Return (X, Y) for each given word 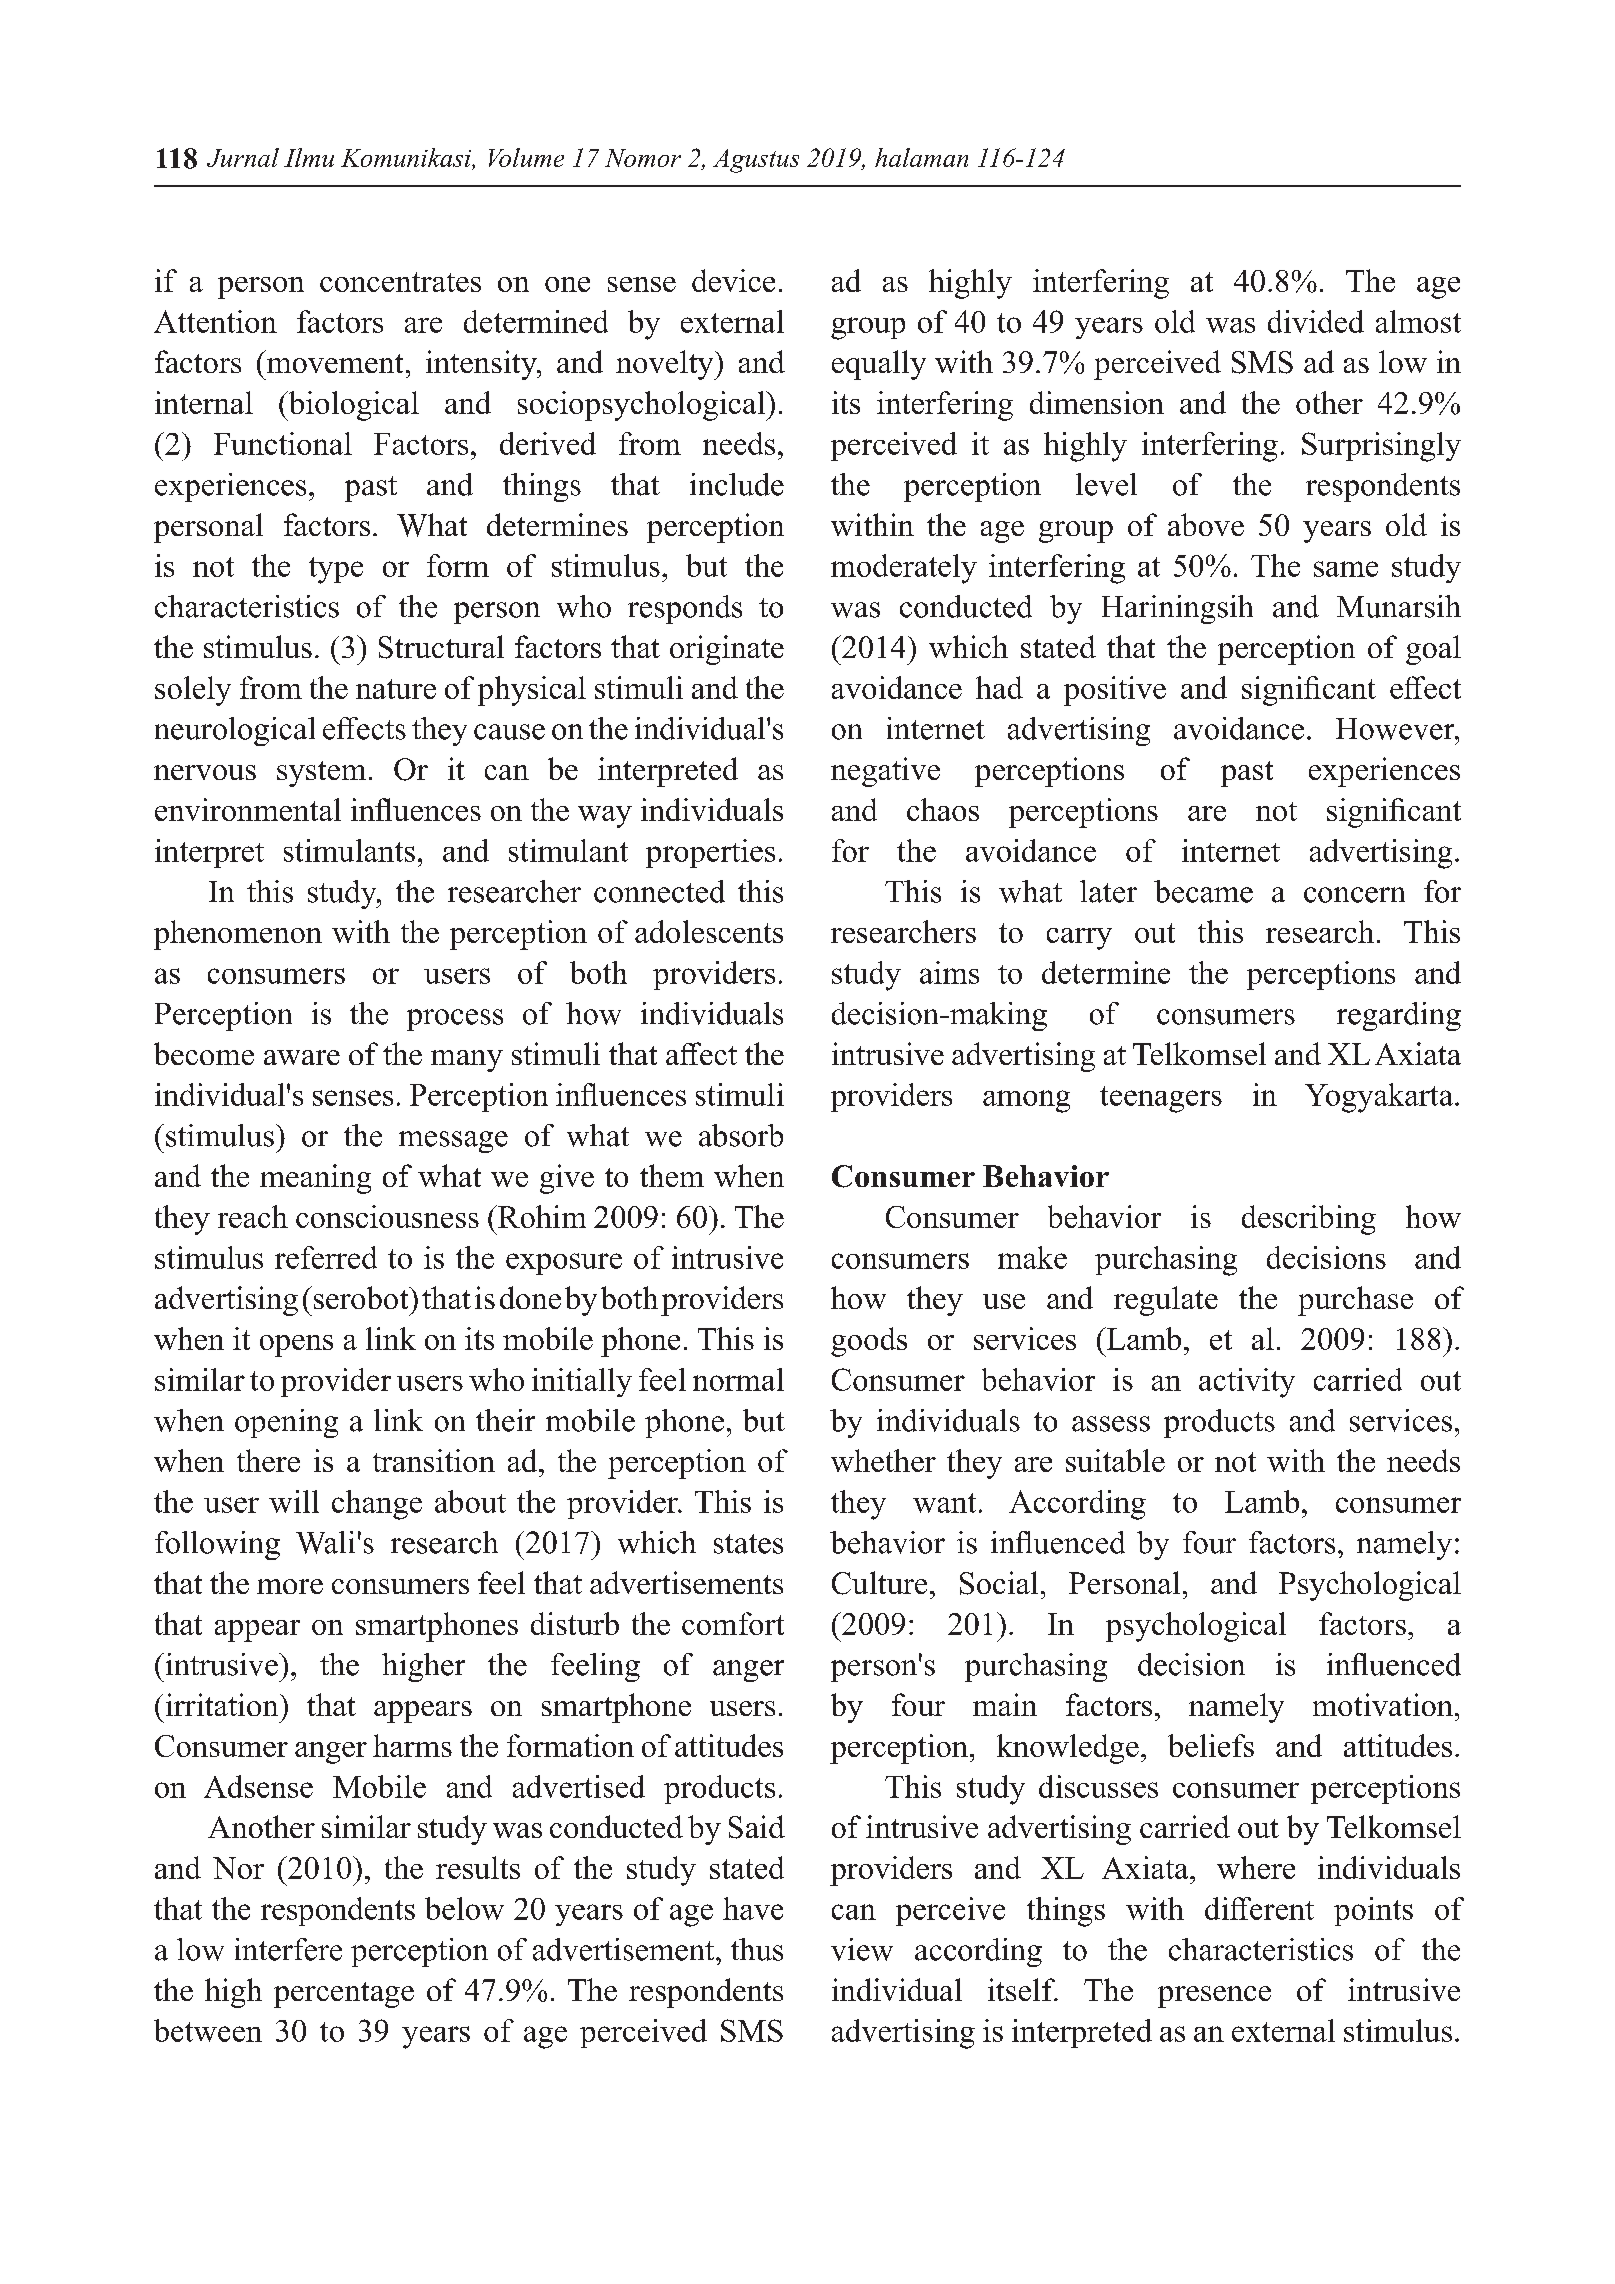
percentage (344, 1995)
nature (396, 689)
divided (1316, 321)
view (862, 1949)
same (1346, 569)
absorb (741, 1135)
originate (727, 650)
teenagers (1161, 1099)
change (377, 1505)
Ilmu (309, 157)
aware (302, 1057)
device (733, 280)
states (748, 1544)
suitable (1115, 1460)
